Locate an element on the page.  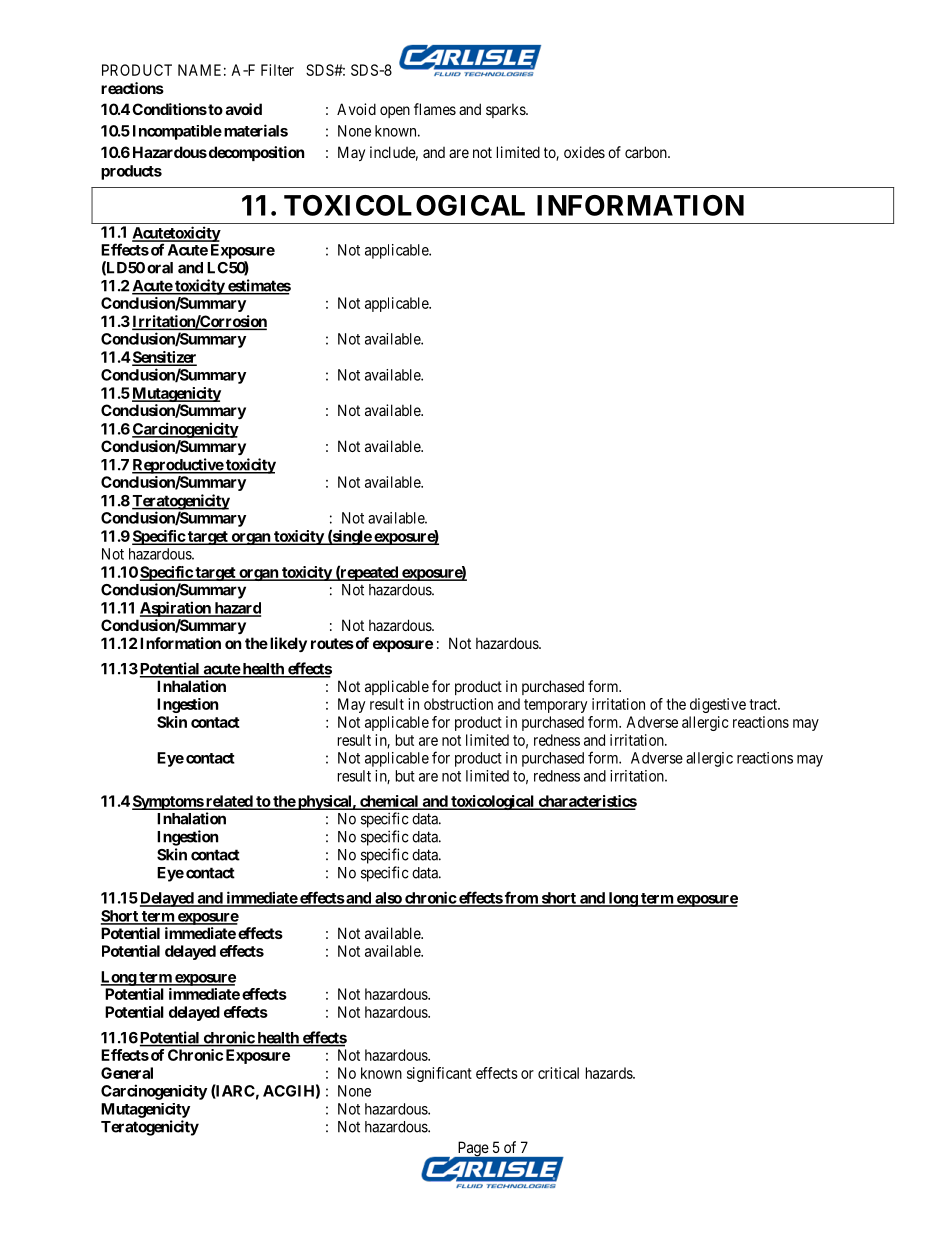
oral is located at coordinates (160, 268).
